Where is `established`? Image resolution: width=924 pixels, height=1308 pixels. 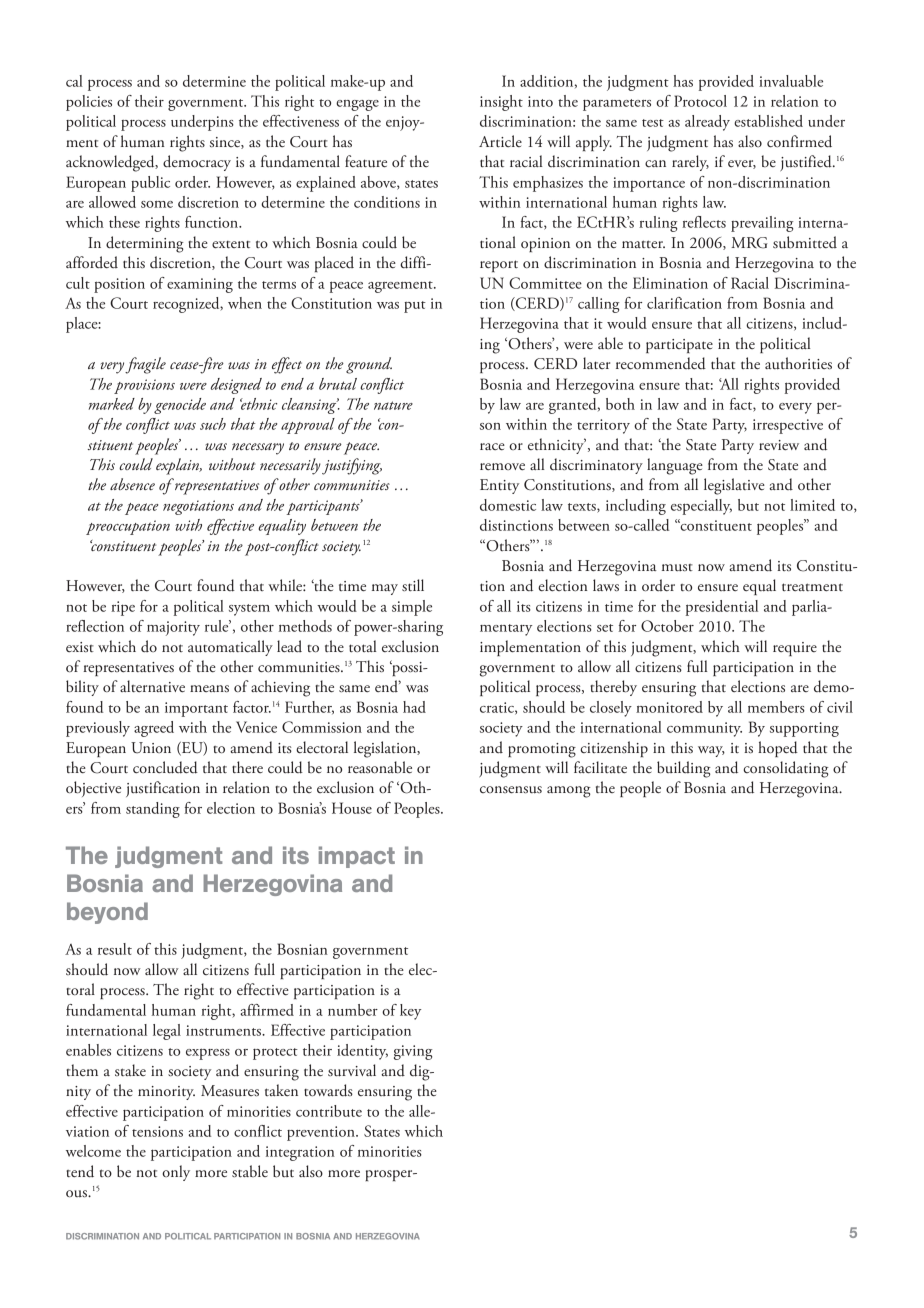 established is located at coordinates (768, 121).
